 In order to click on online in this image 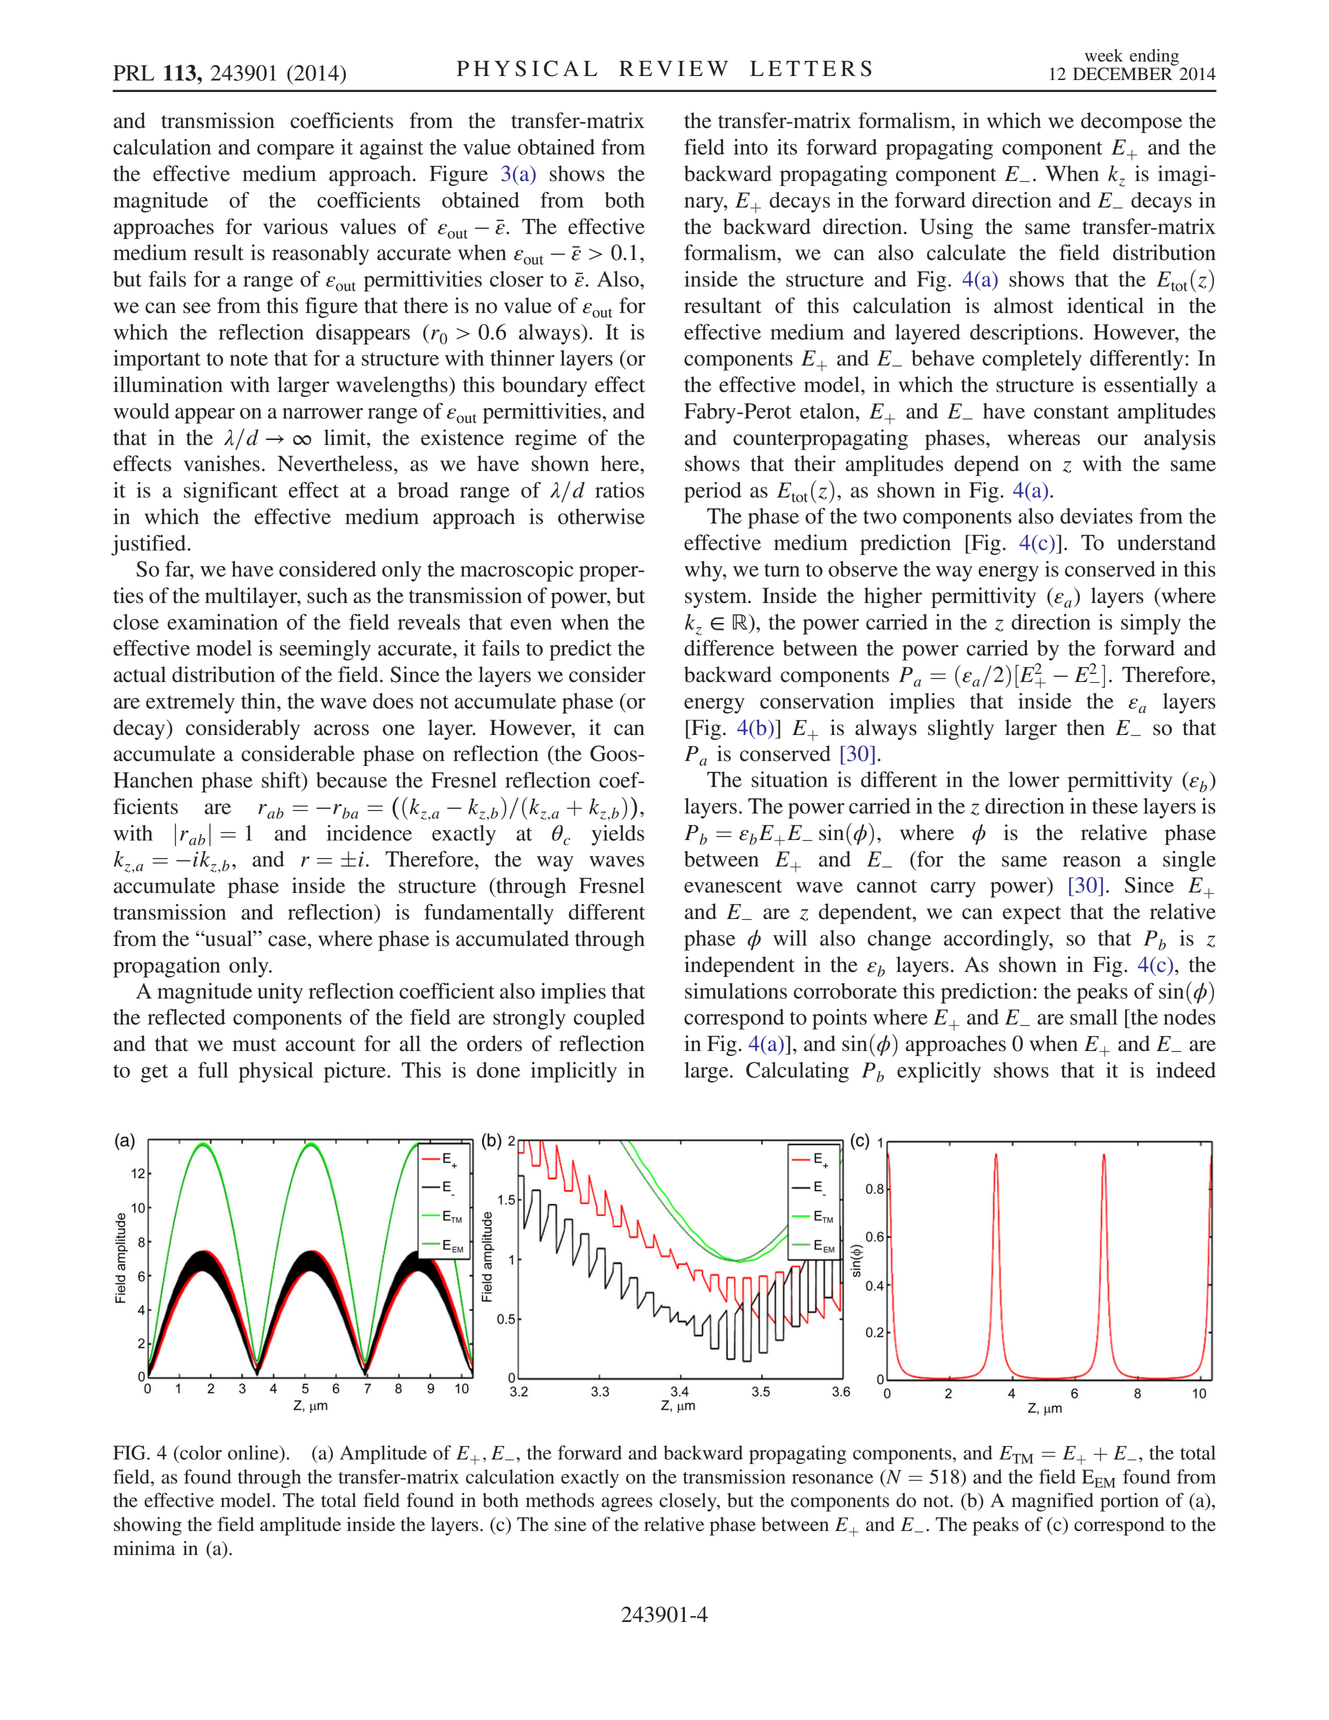, I will do `click(254, 1453)`.
